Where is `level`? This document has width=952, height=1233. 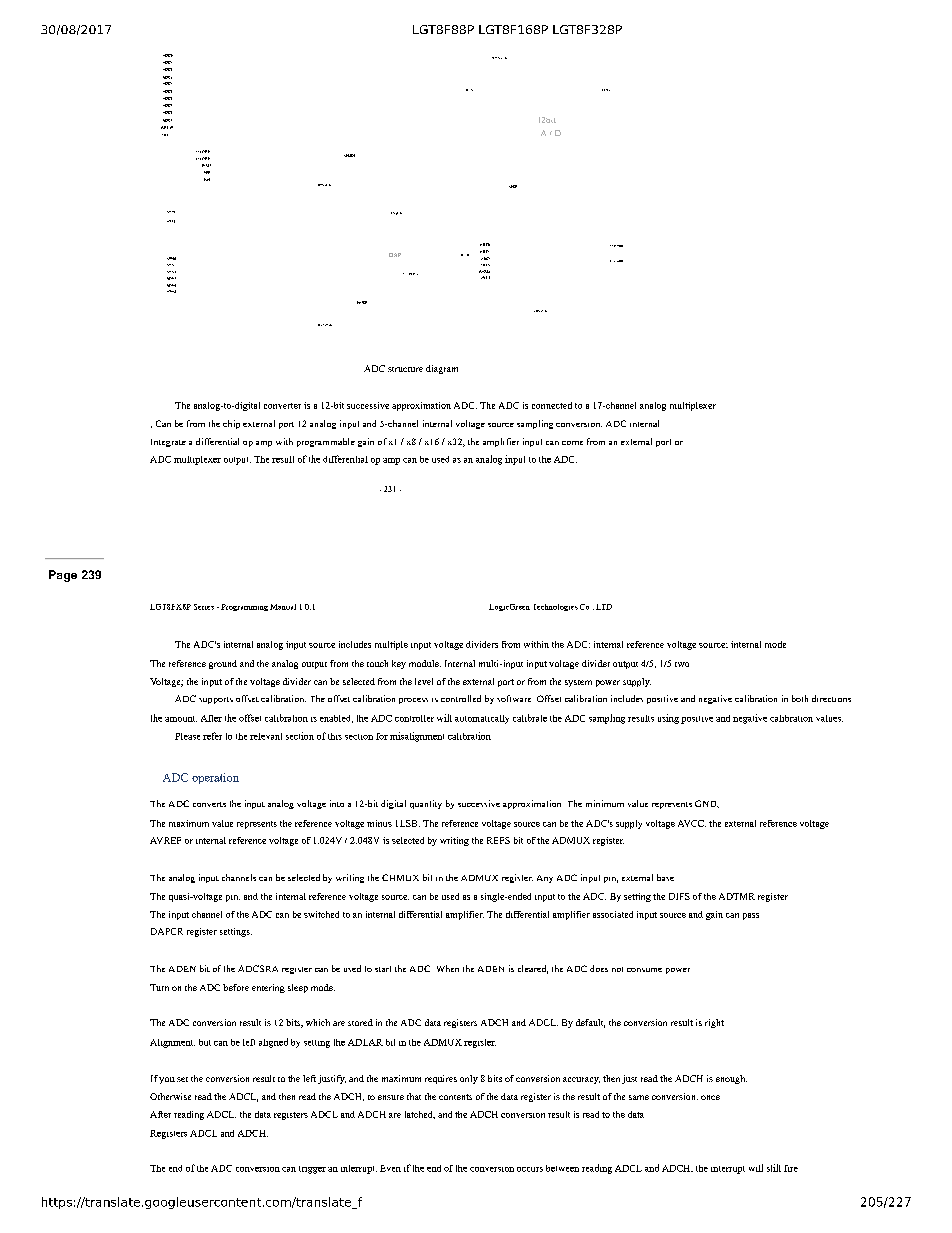 level is located at coordinates (424, 681).
